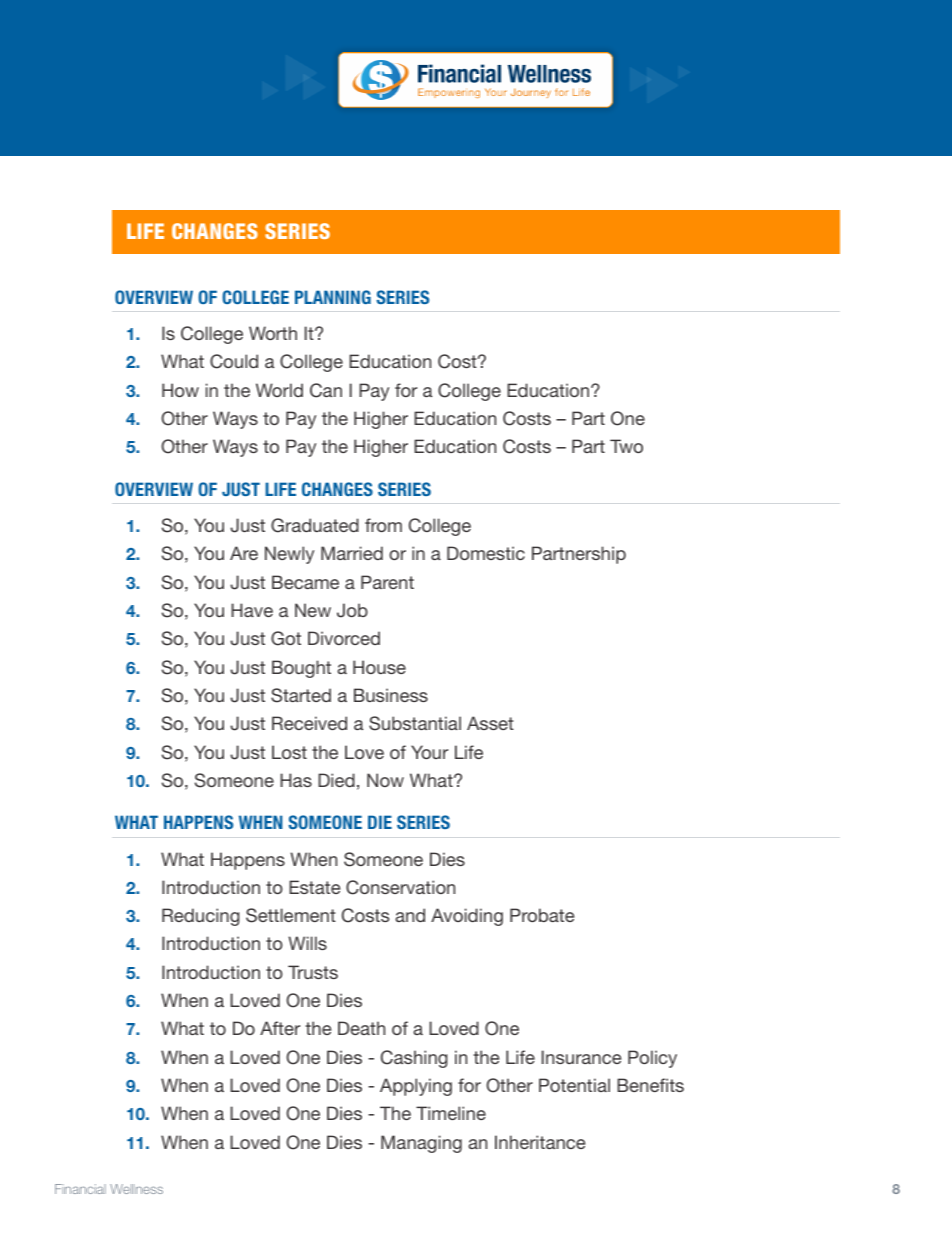 The height and width of the document is (1233, 952). I want to click on Probate, so click(542, 915).
